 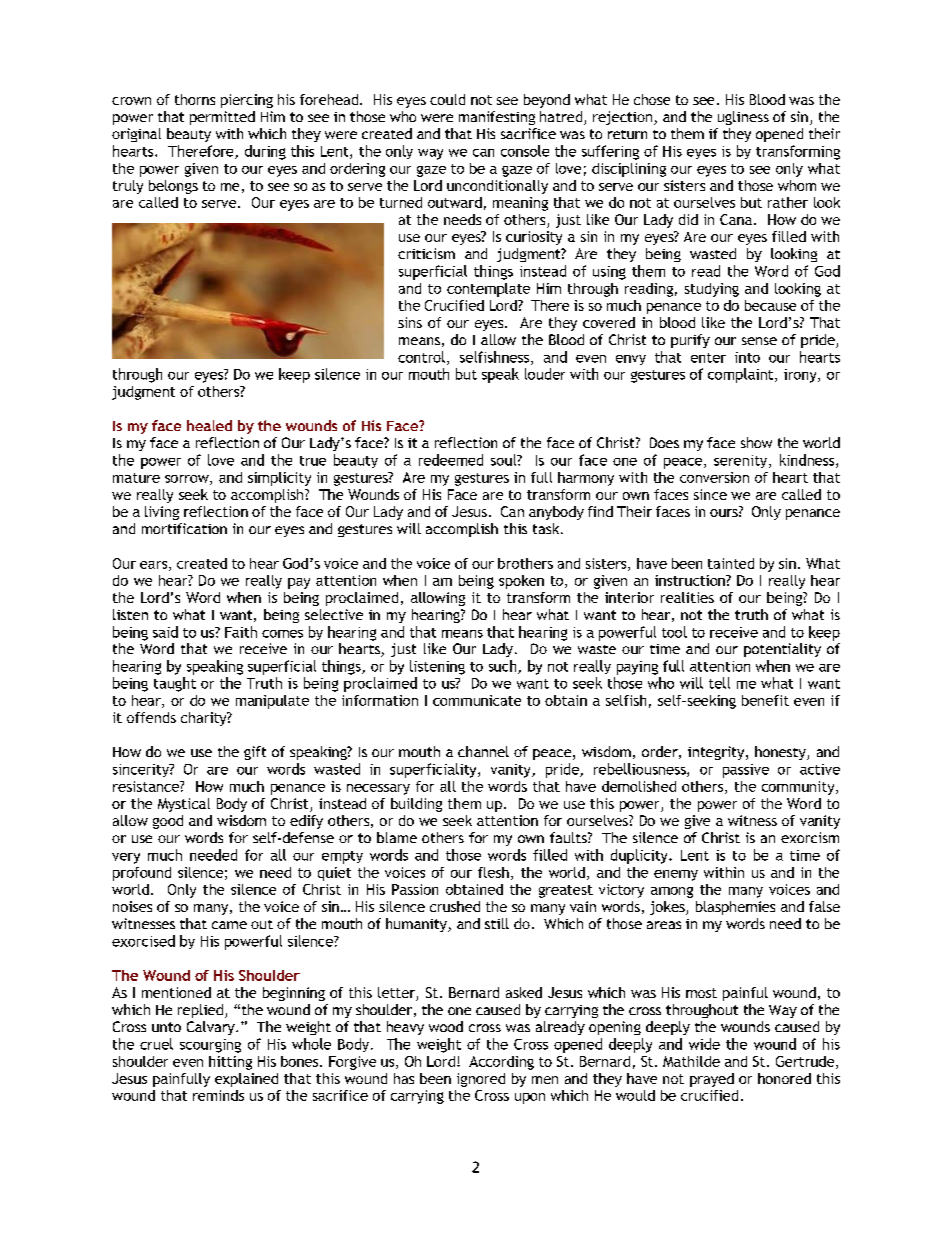 I want to click on flesh, so click(x=493, y=872).
